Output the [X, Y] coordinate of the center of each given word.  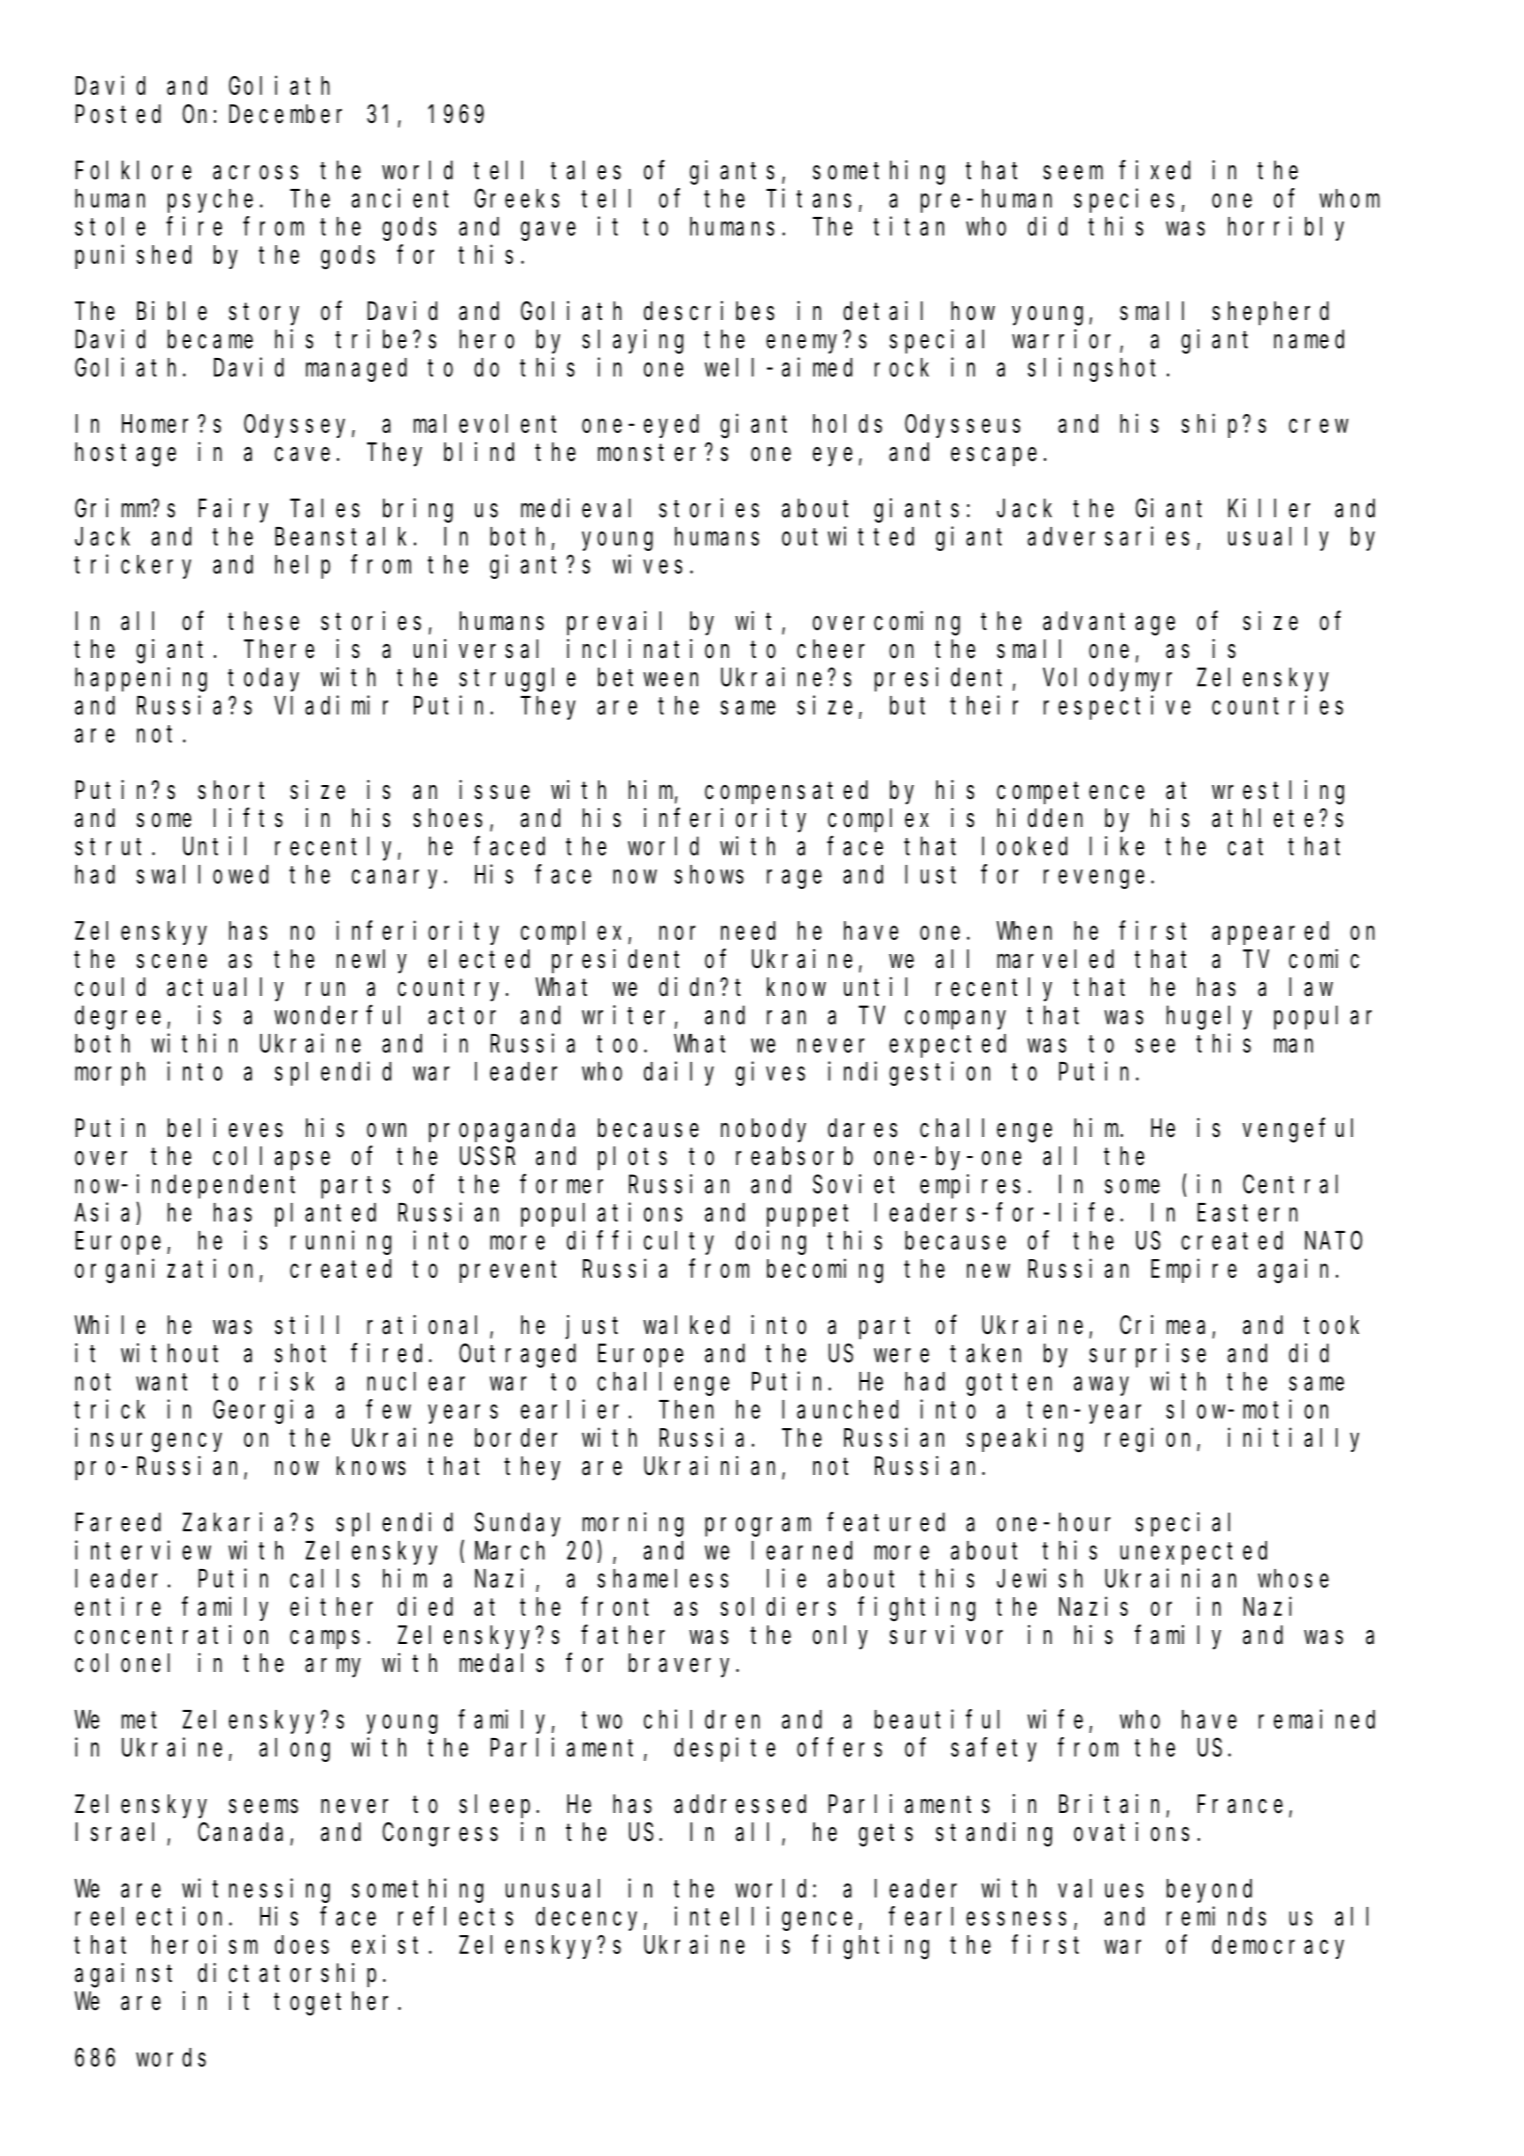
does [302, 1944]
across [255, 172]
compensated [786, 792]
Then [686, 1409]
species [1124, 200]
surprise [1147, 1355]
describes [709, 311]
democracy [1278, 1947]
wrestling [1278, 792]
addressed [740, 1804]
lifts [248, 818]
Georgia [263, 1411]
